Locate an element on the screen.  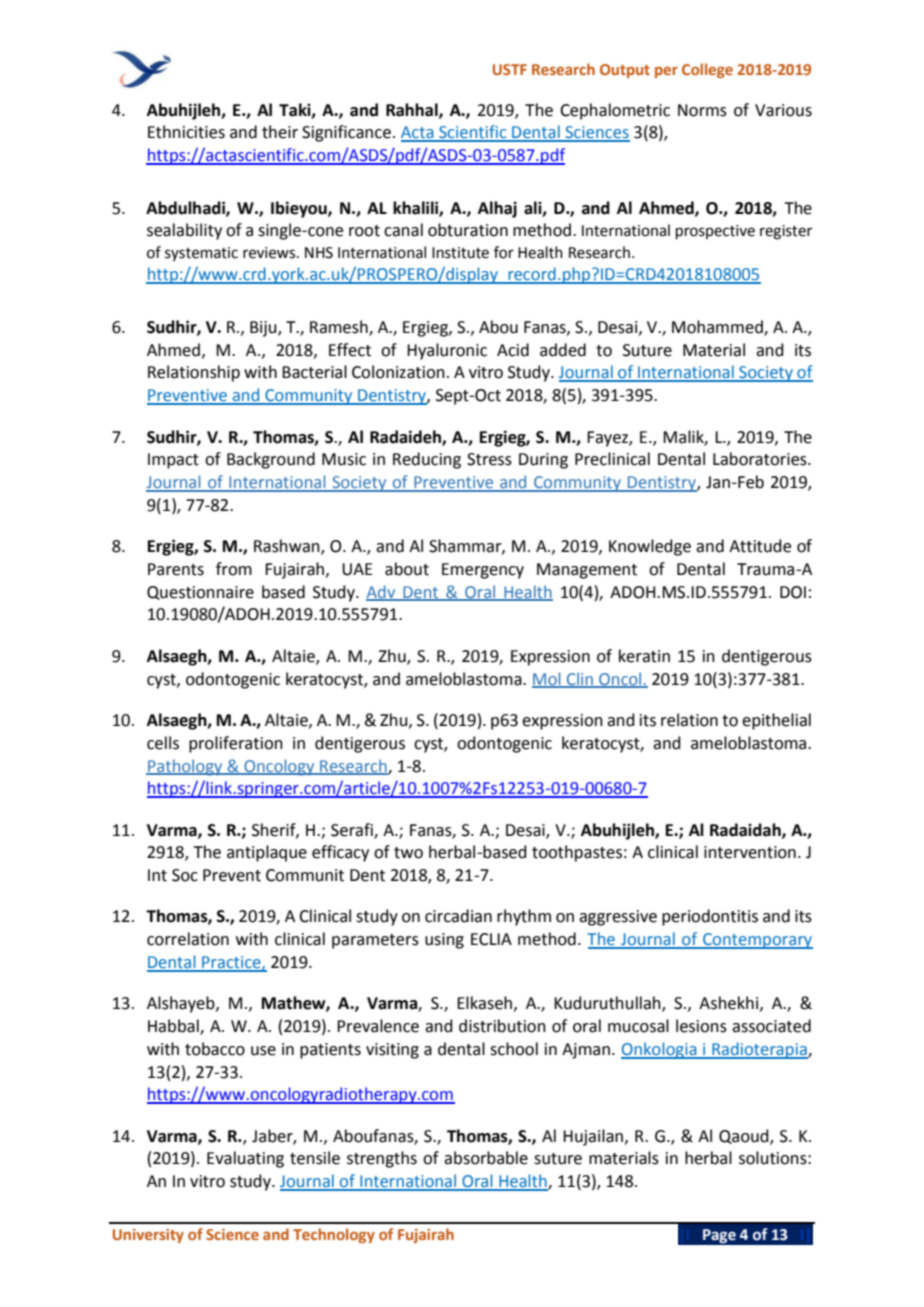
absorbable is located at coordinates (486, 1158).
